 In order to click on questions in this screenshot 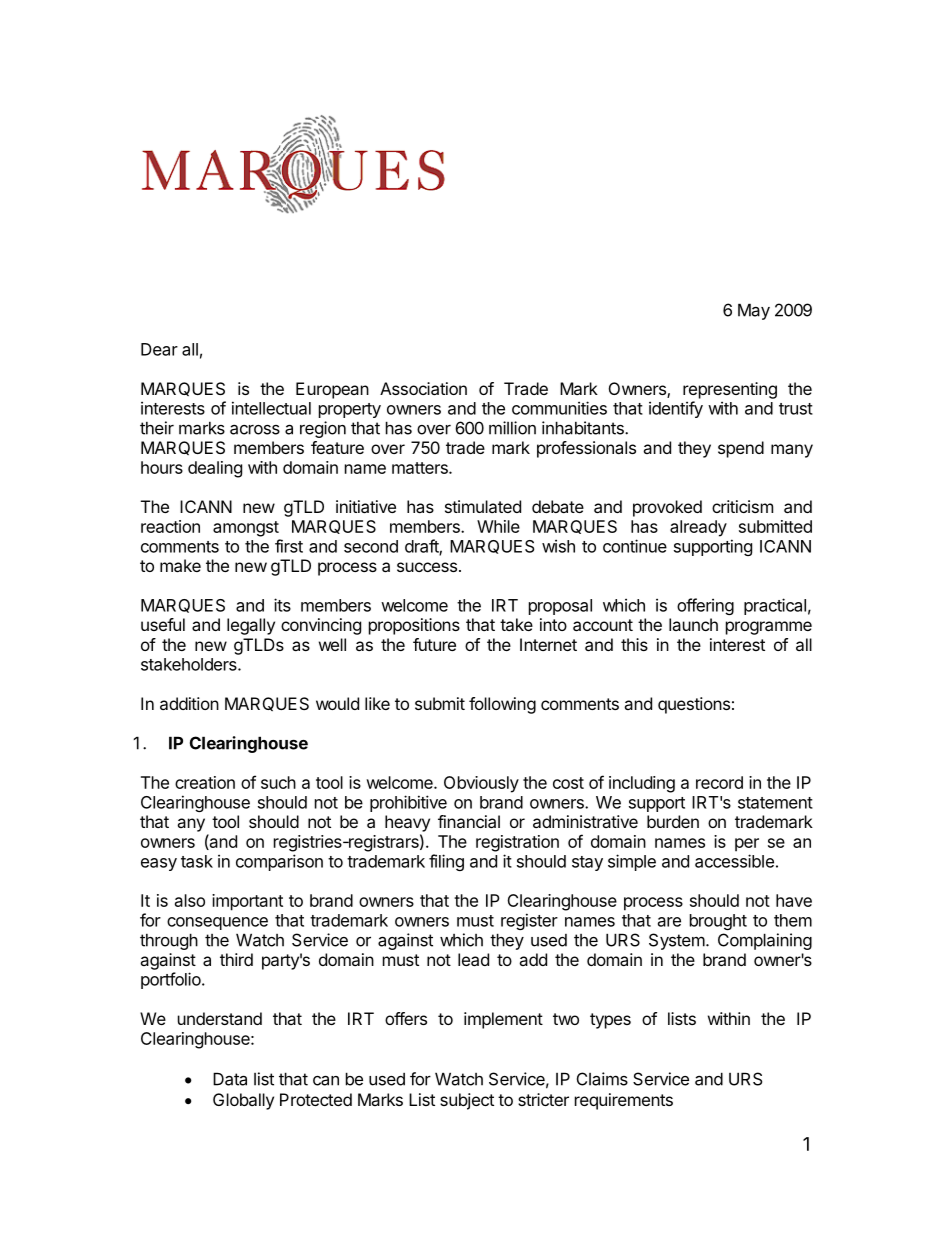, I will do `click(694, 705)`.
